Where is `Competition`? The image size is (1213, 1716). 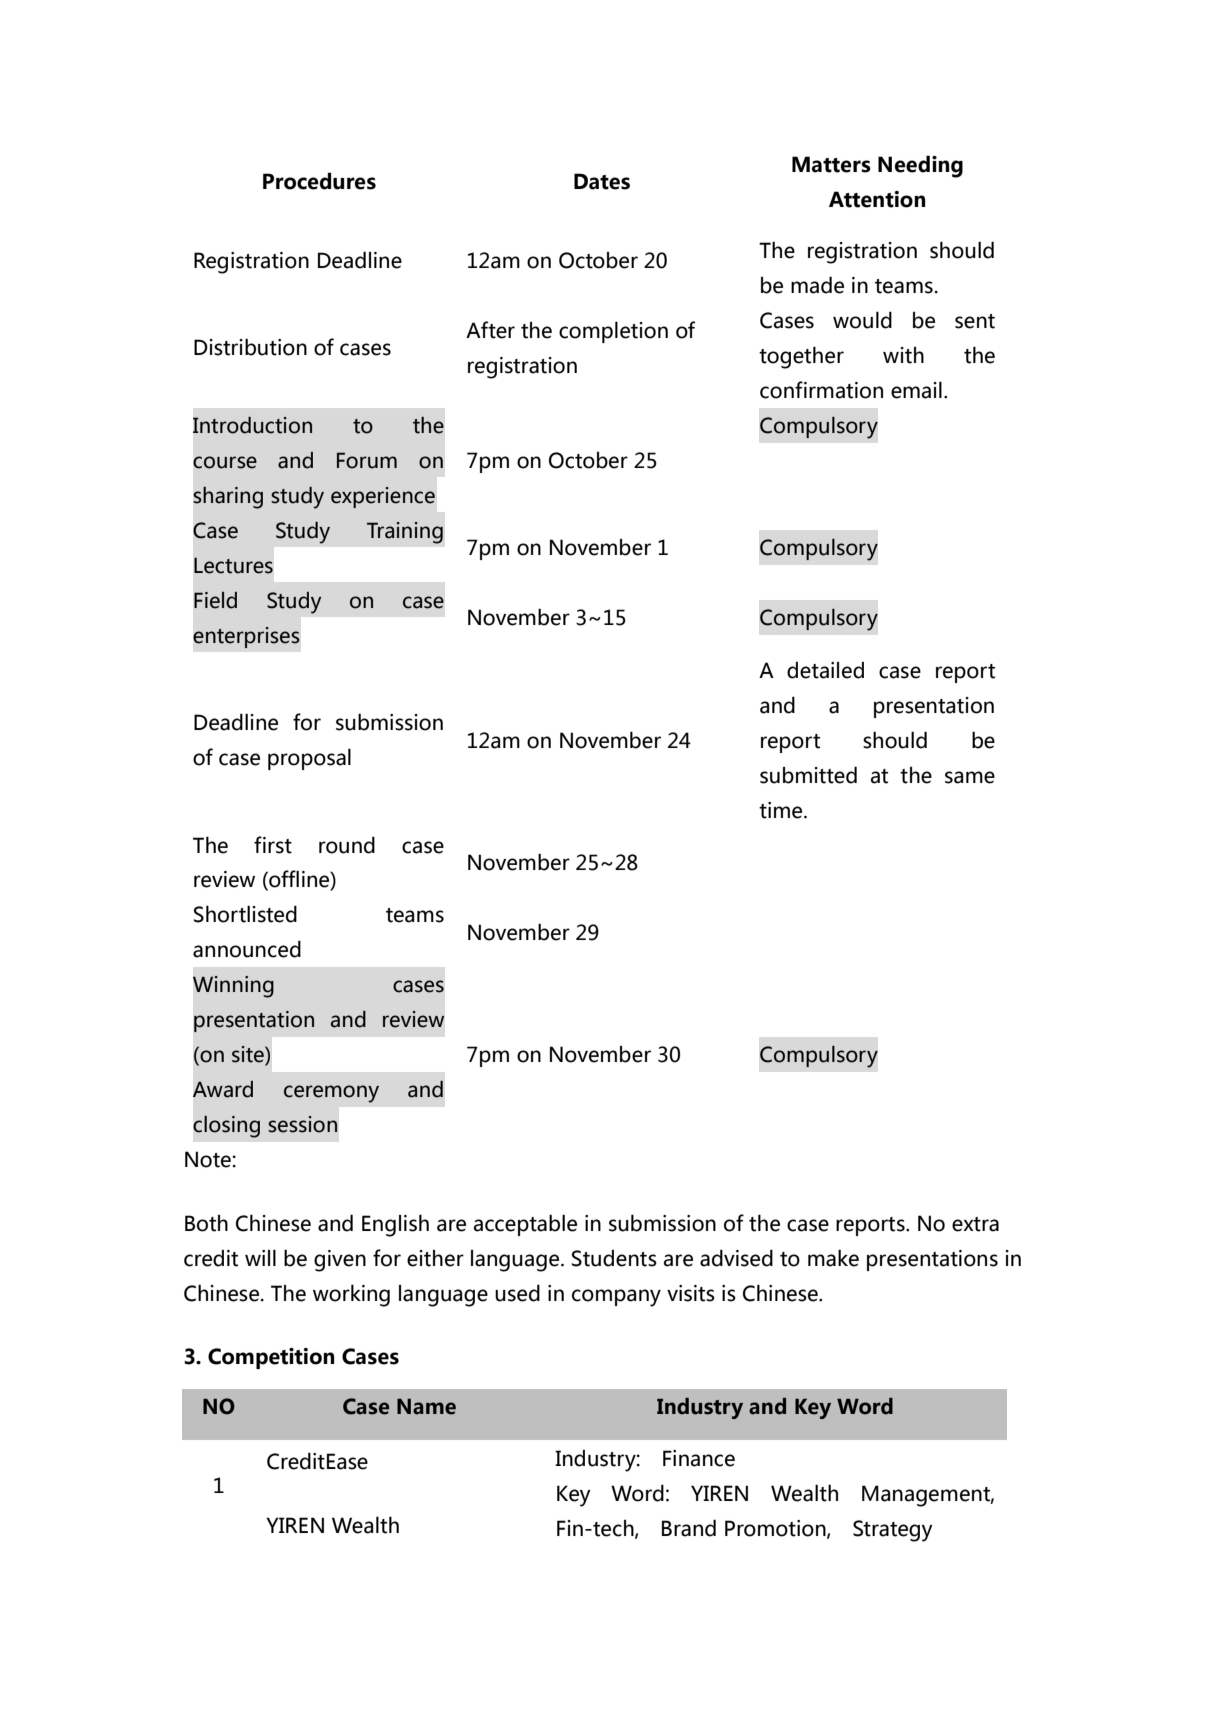 Competition is located at coordinates (271, 1358).
